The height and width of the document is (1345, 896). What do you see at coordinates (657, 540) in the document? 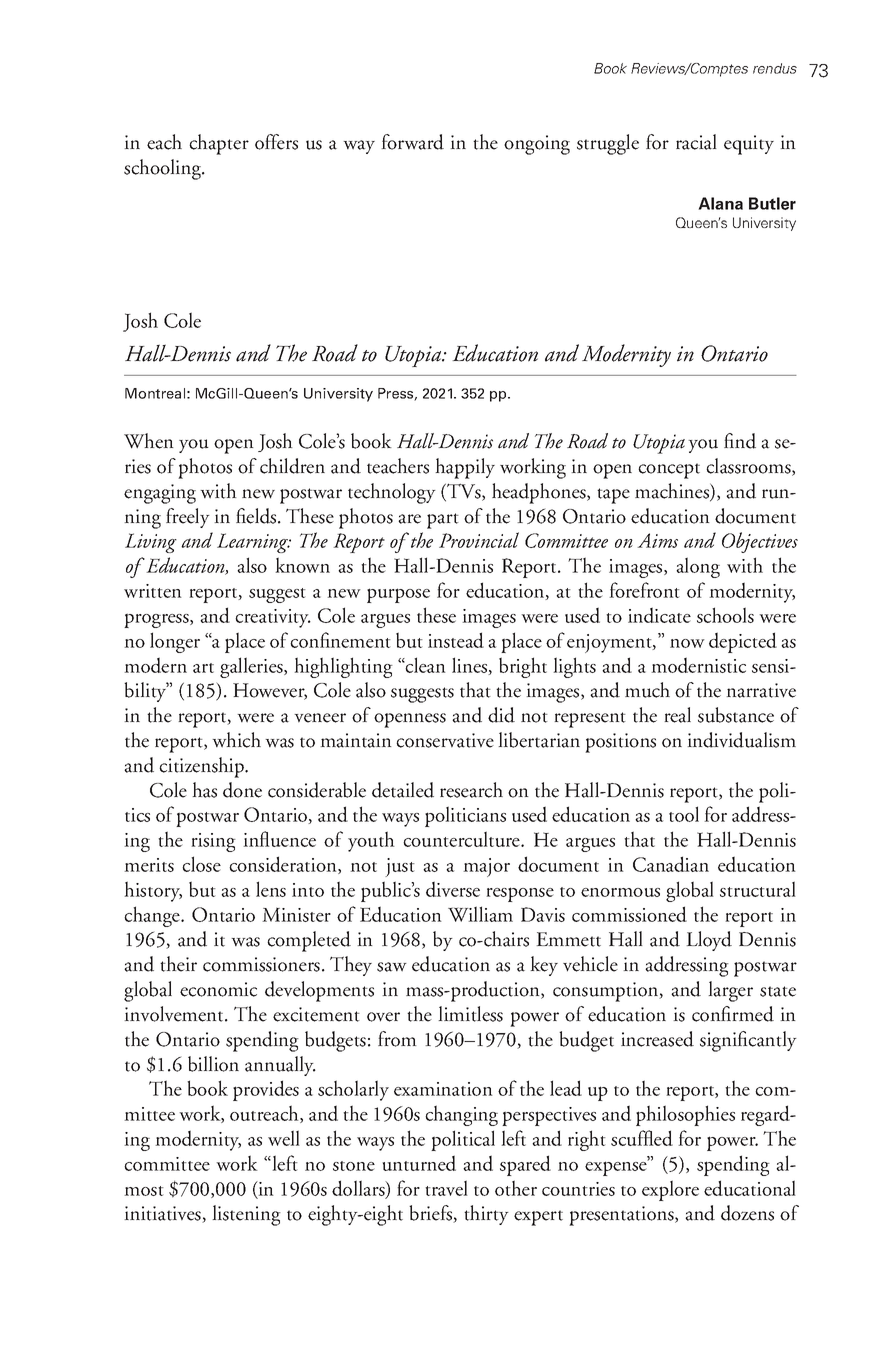
I see `Aims` at bounding box center [657, 540].
